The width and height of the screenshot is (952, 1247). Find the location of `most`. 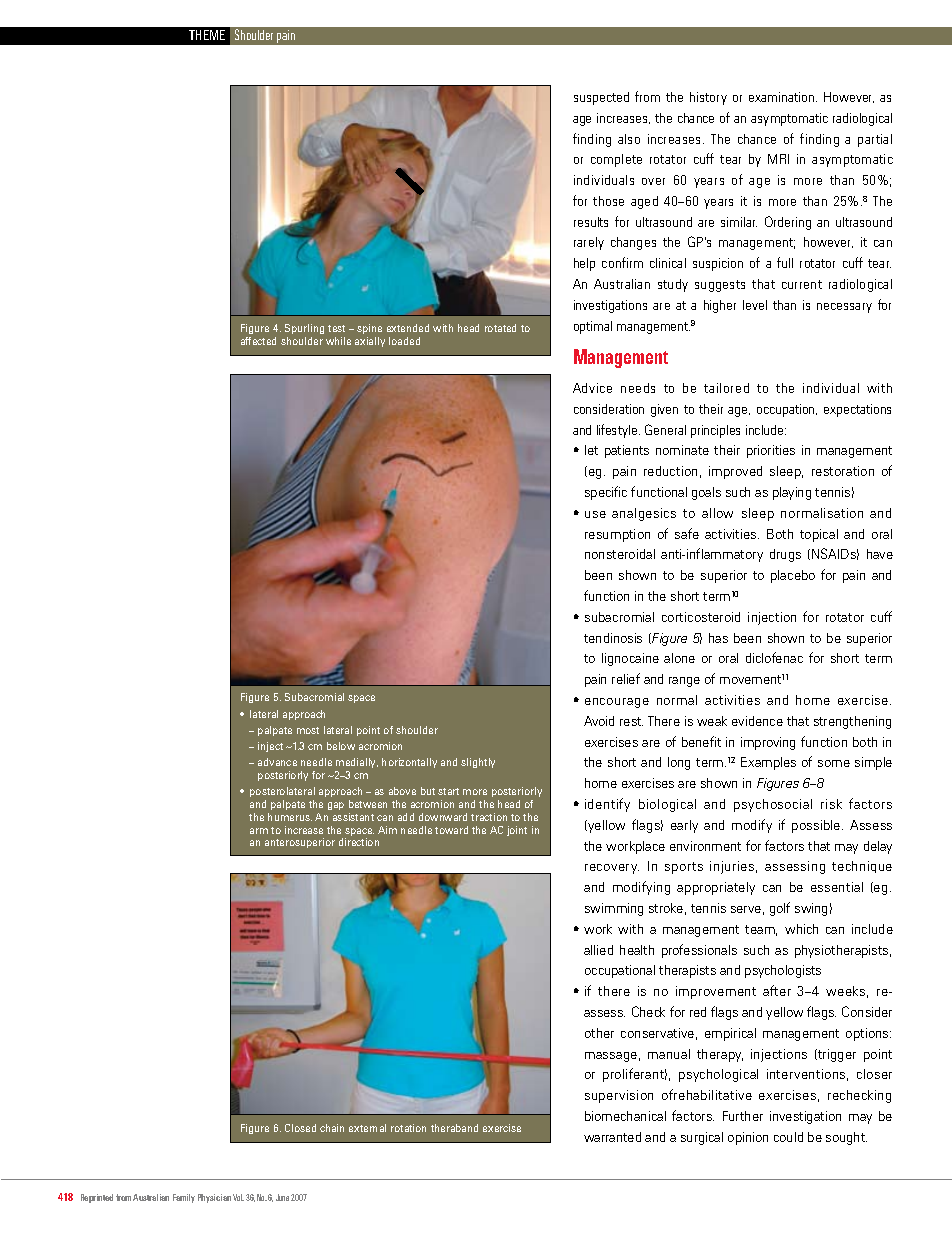

most is located at coordinates (308, 730).
